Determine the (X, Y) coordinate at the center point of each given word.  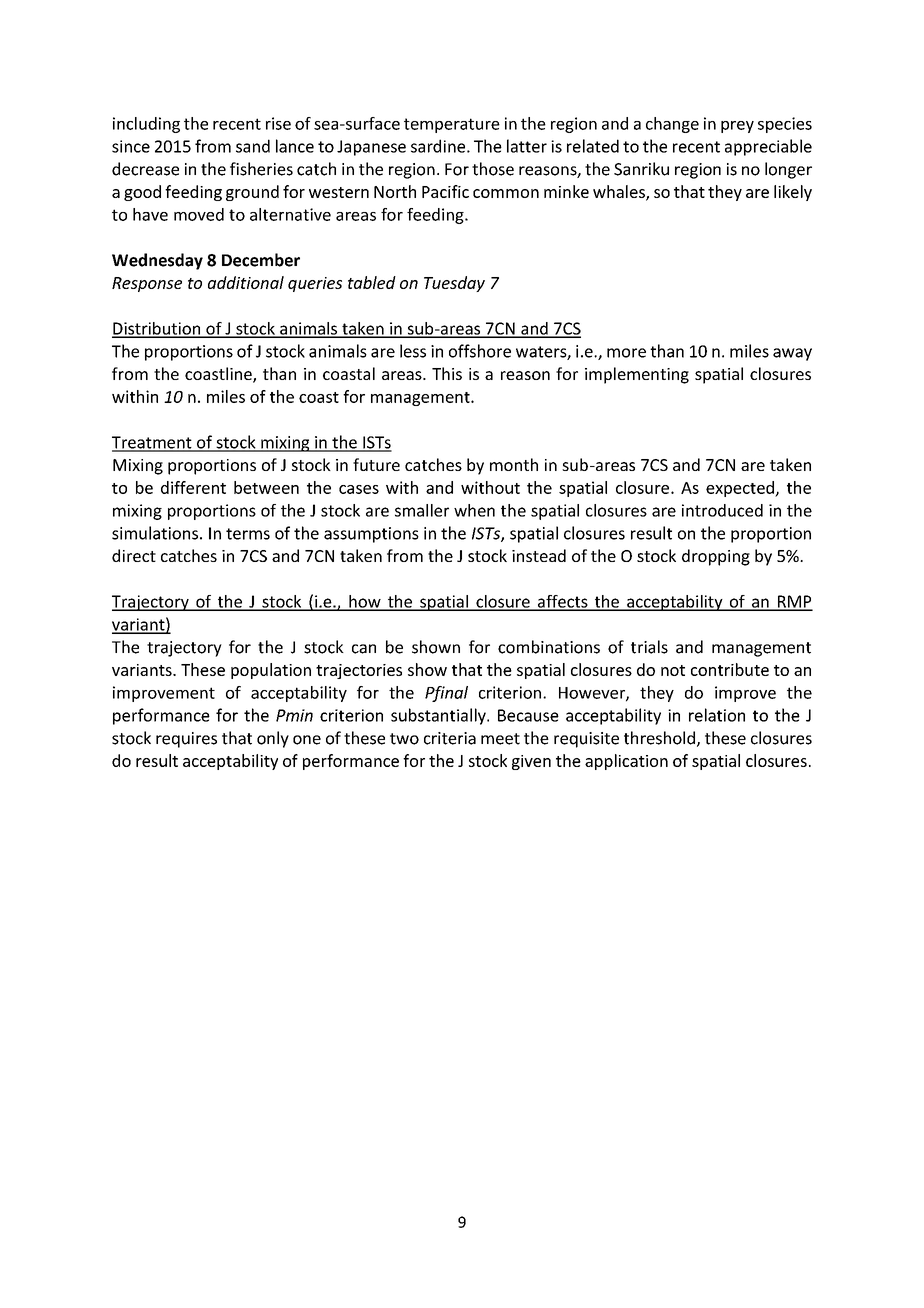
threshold (659, 738)
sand (253, 146)
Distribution (157, 329)
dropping (716, 557)
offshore (480, 351)
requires (186, 740)
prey (737, 127)
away (792, 354)
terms (248, 534)
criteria (450, 738)
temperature (452, 125)
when (474, 510)
